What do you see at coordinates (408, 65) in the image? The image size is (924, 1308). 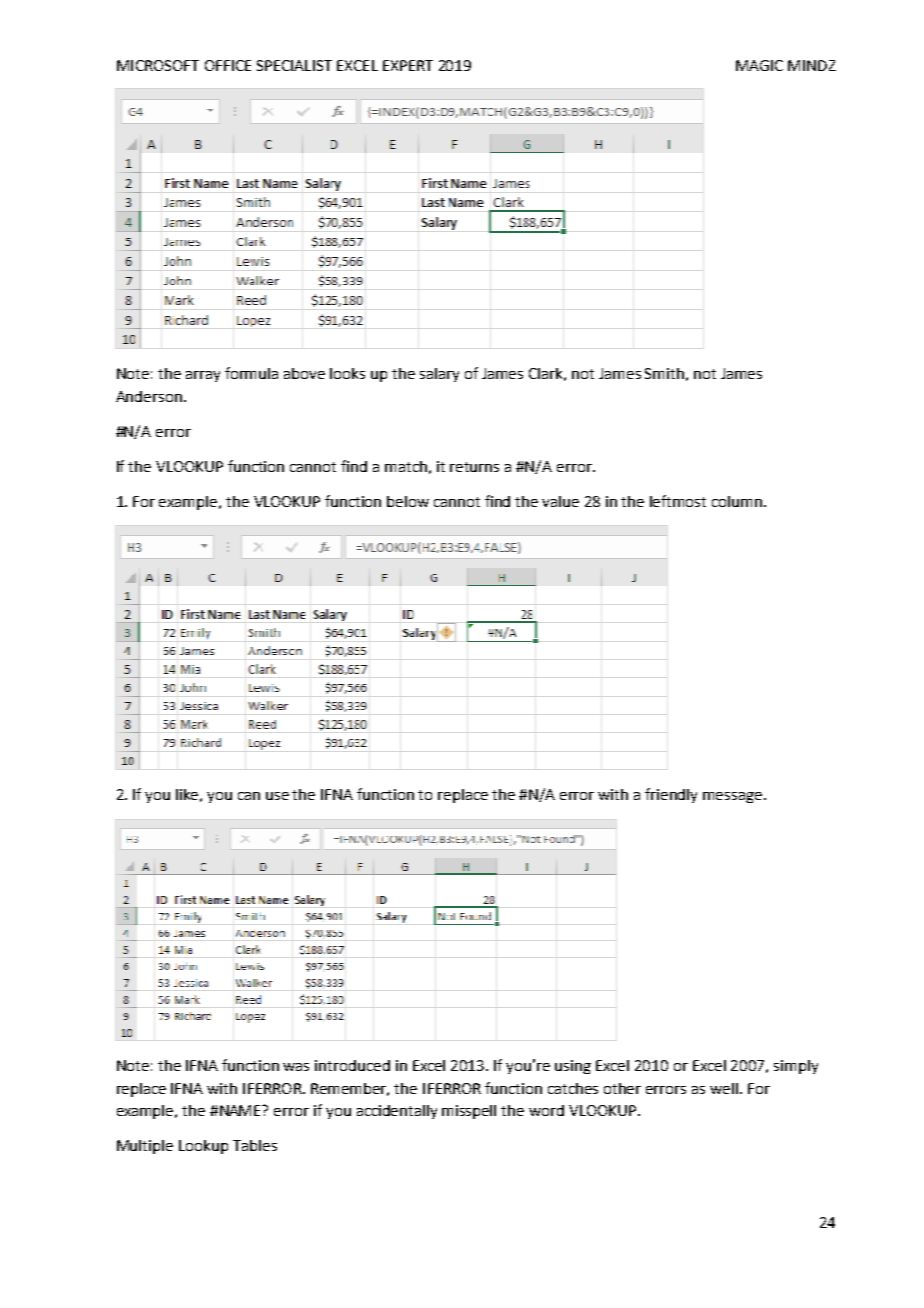 I see `EXPERT` at bounding box center [408, 65].
